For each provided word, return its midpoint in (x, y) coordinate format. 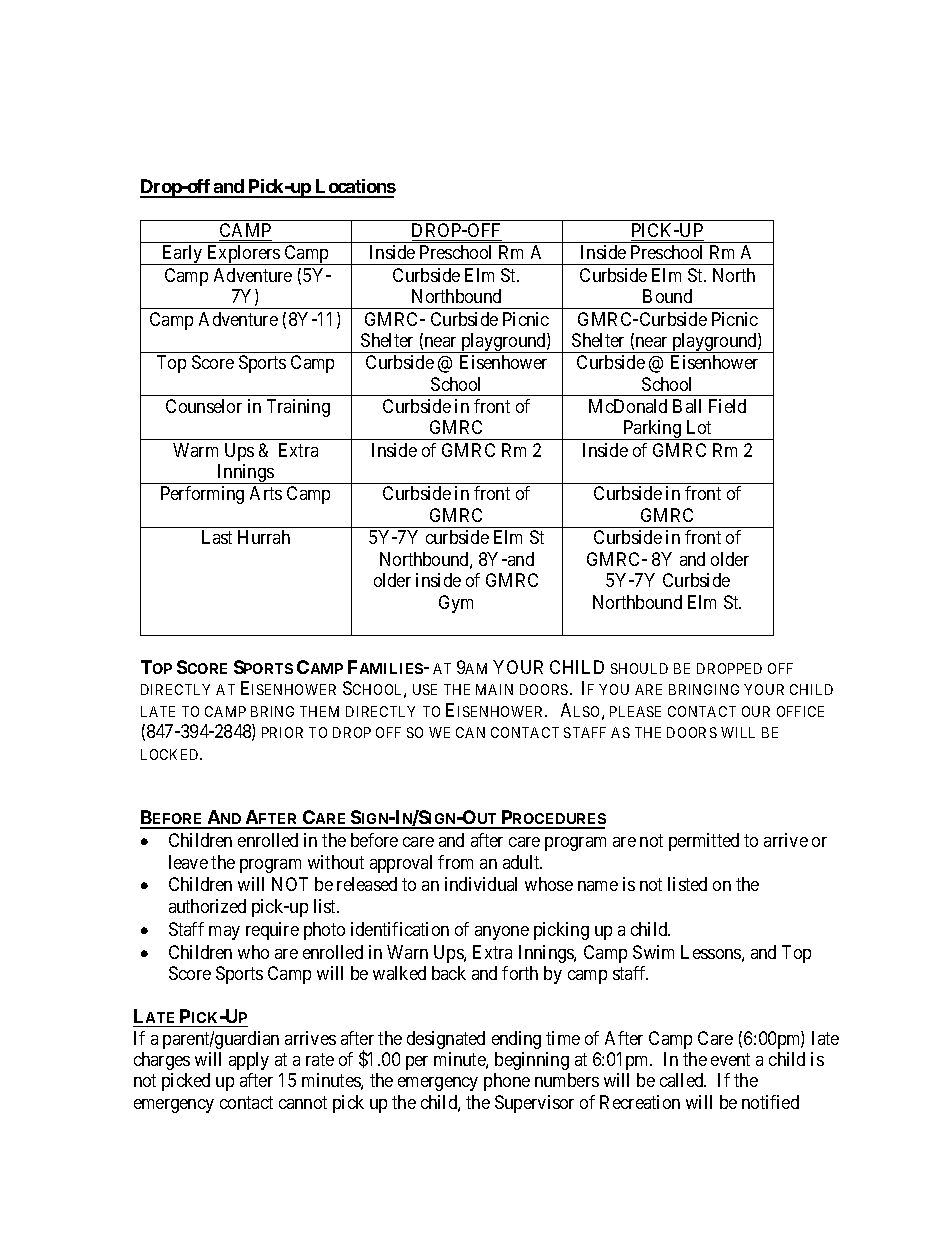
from (455, 862)
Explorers (243, 255)
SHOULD (639, 668)
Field (727, 406)
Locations (355, 188)
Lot (699, 427)
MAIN (494, 689)
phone (507, 1082)
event (730, 1059)
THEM (319, 711)
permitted (704, 842)
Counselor (204, 406)
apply (249, 1061)
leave (188, 862)
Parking (652, 430)
